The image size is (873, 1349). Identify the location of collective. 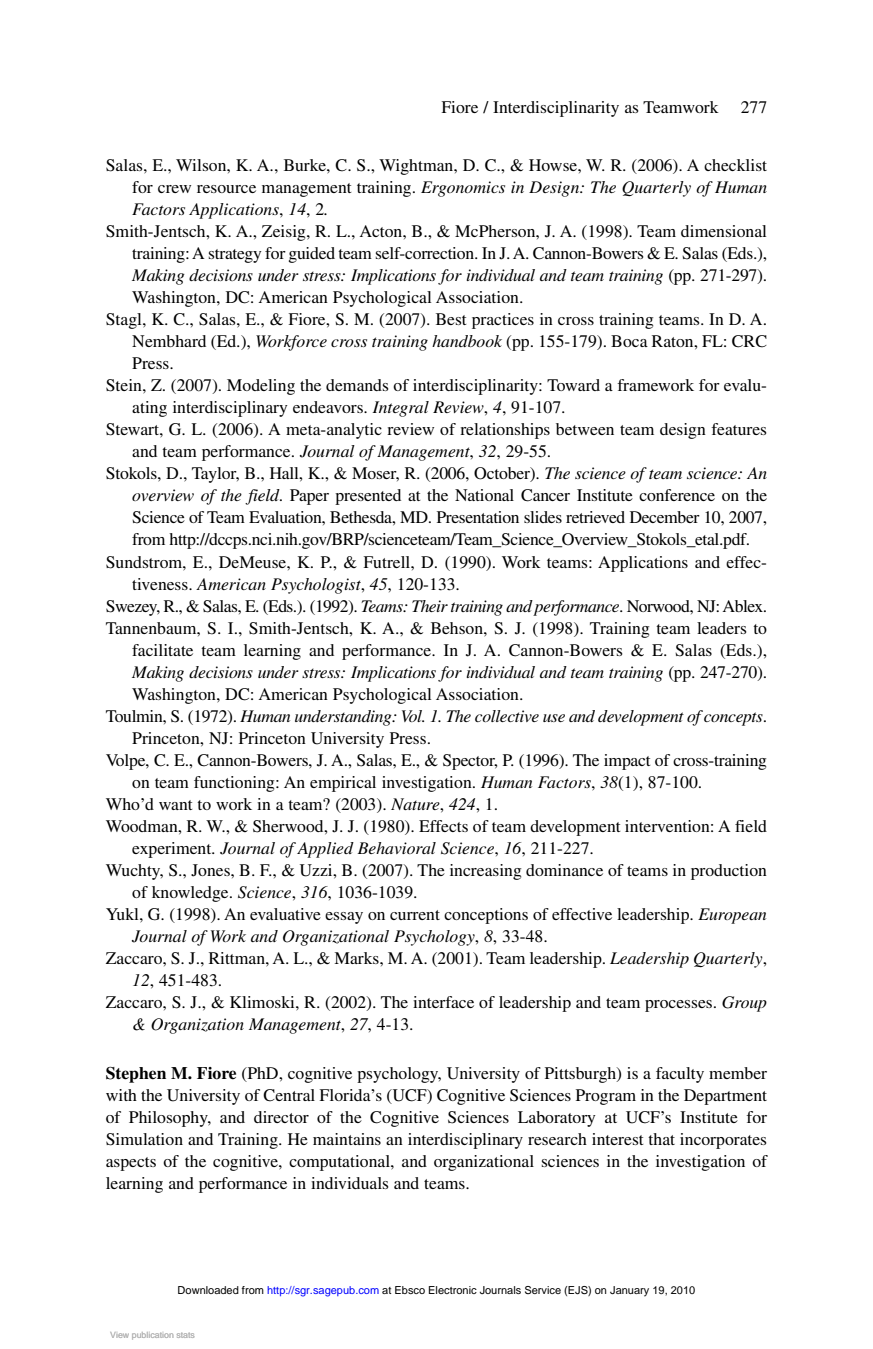
(507, 716).
